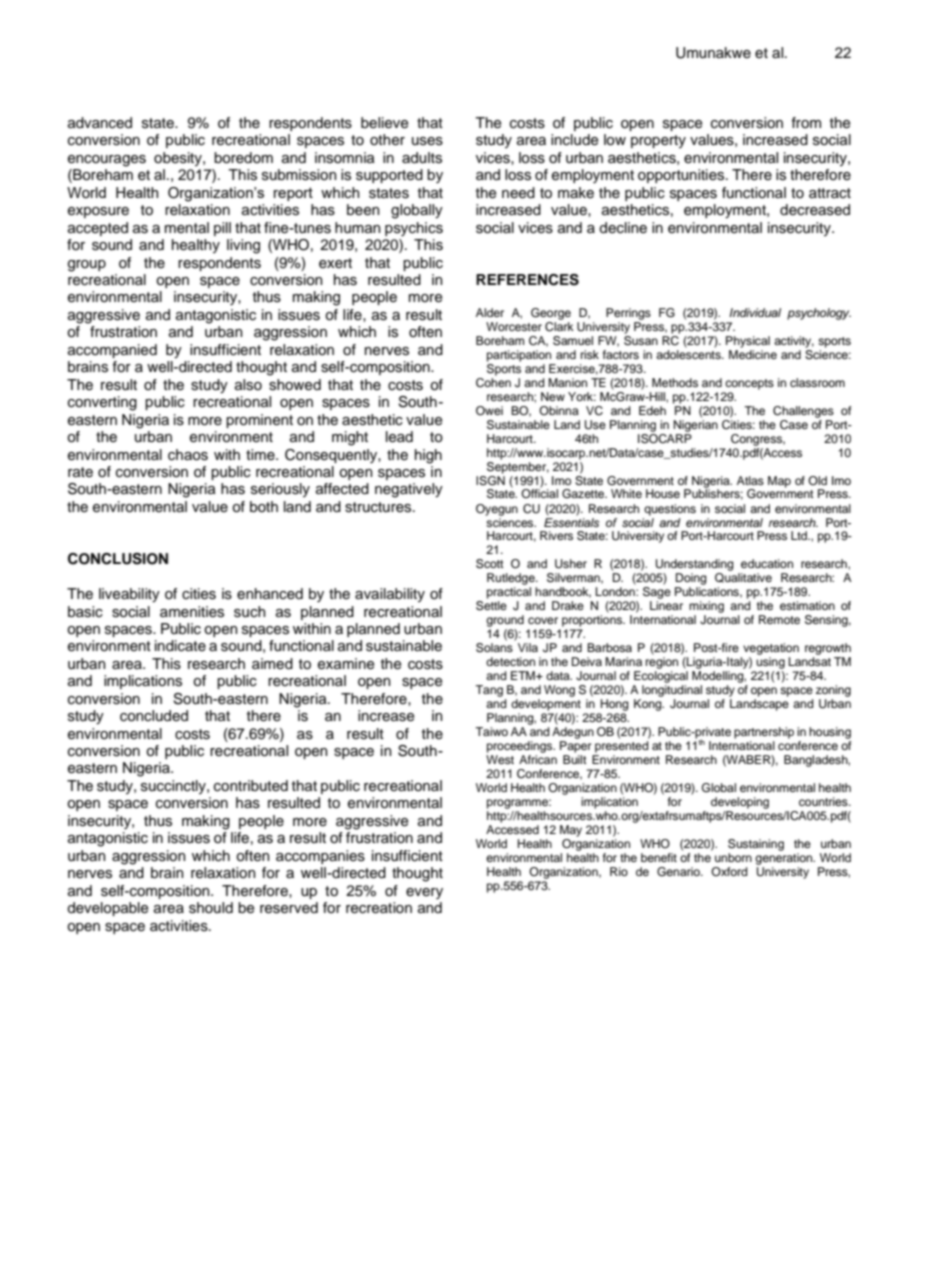  I want to click on high, so click(428, 456).
